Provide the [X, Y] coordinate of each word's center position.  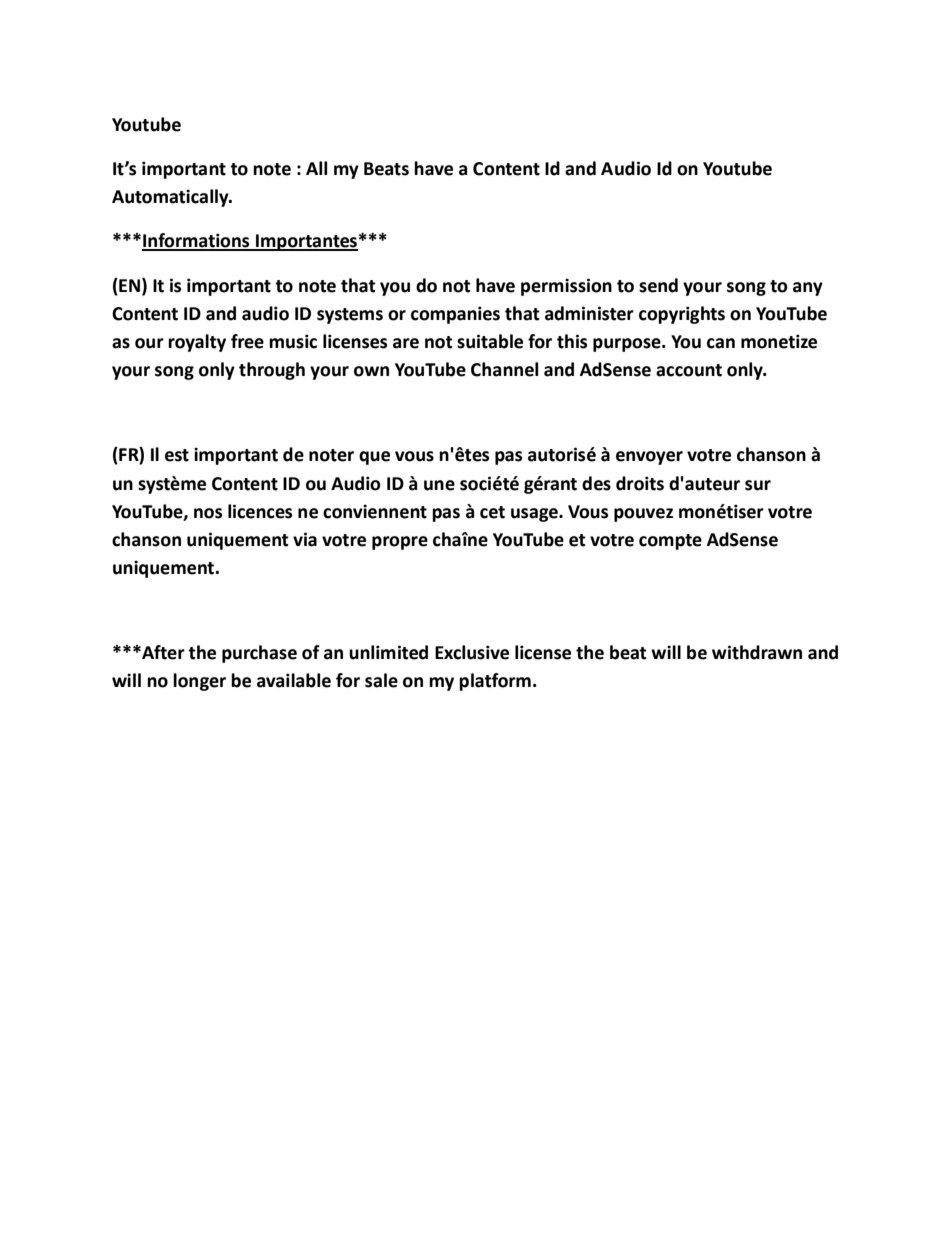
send [658, 285]
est [177, 455]
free [247, 341]
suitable [490, 341]
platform [495, 682]
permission [566, 287]
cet [492, 512]
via [305, 539]
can [721, 343]
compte [670, 542]
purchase [259, 654]
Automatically [171, 198]
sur [758, 485]
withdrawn [757, 652]
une [439, 485]
